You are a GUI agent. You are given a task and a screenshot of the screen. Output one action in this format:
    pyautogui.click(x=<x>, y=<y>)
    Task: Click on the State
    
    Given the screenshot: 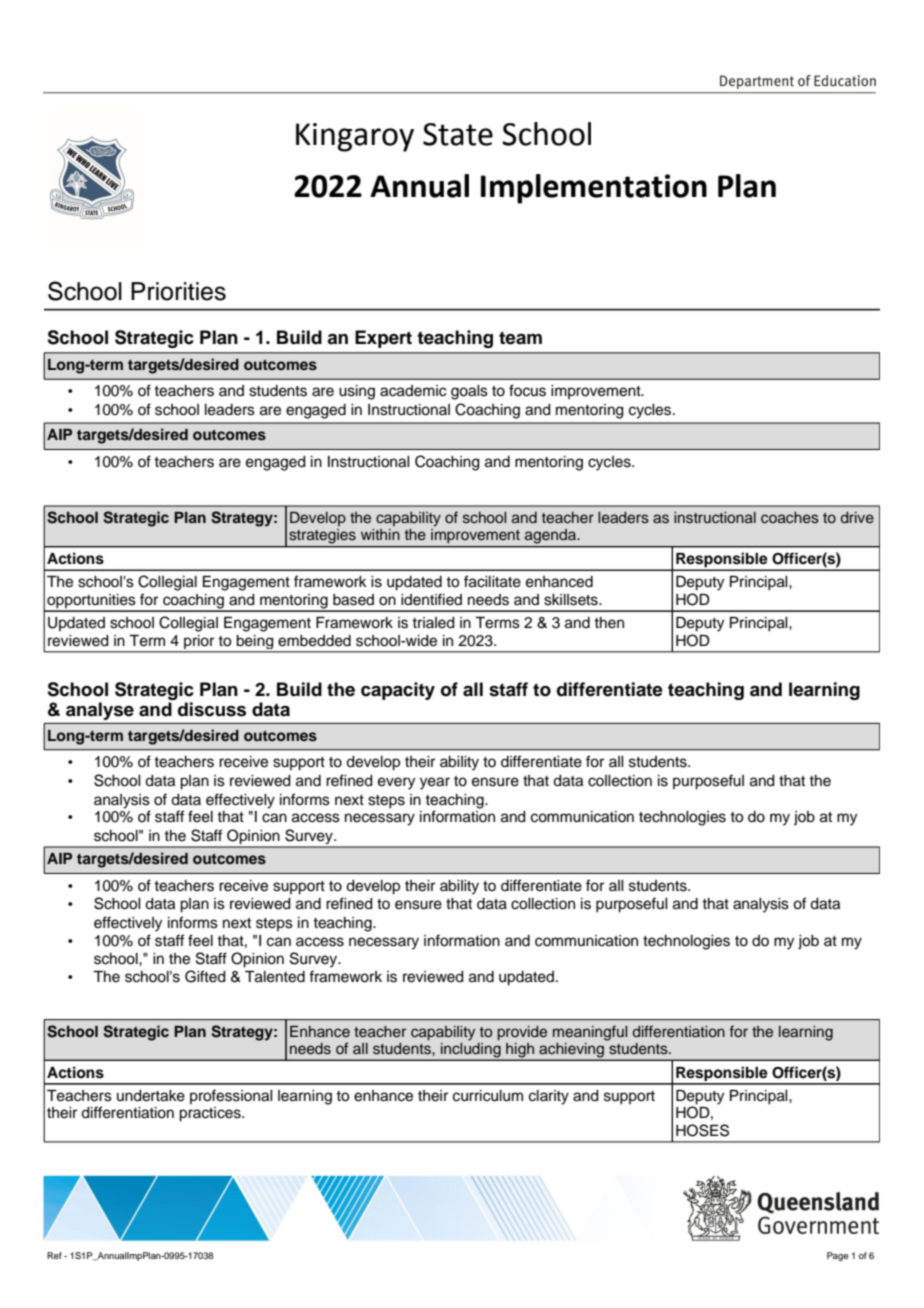 What is the action you would take?
    pyautogui.click(x=458, y=134)
